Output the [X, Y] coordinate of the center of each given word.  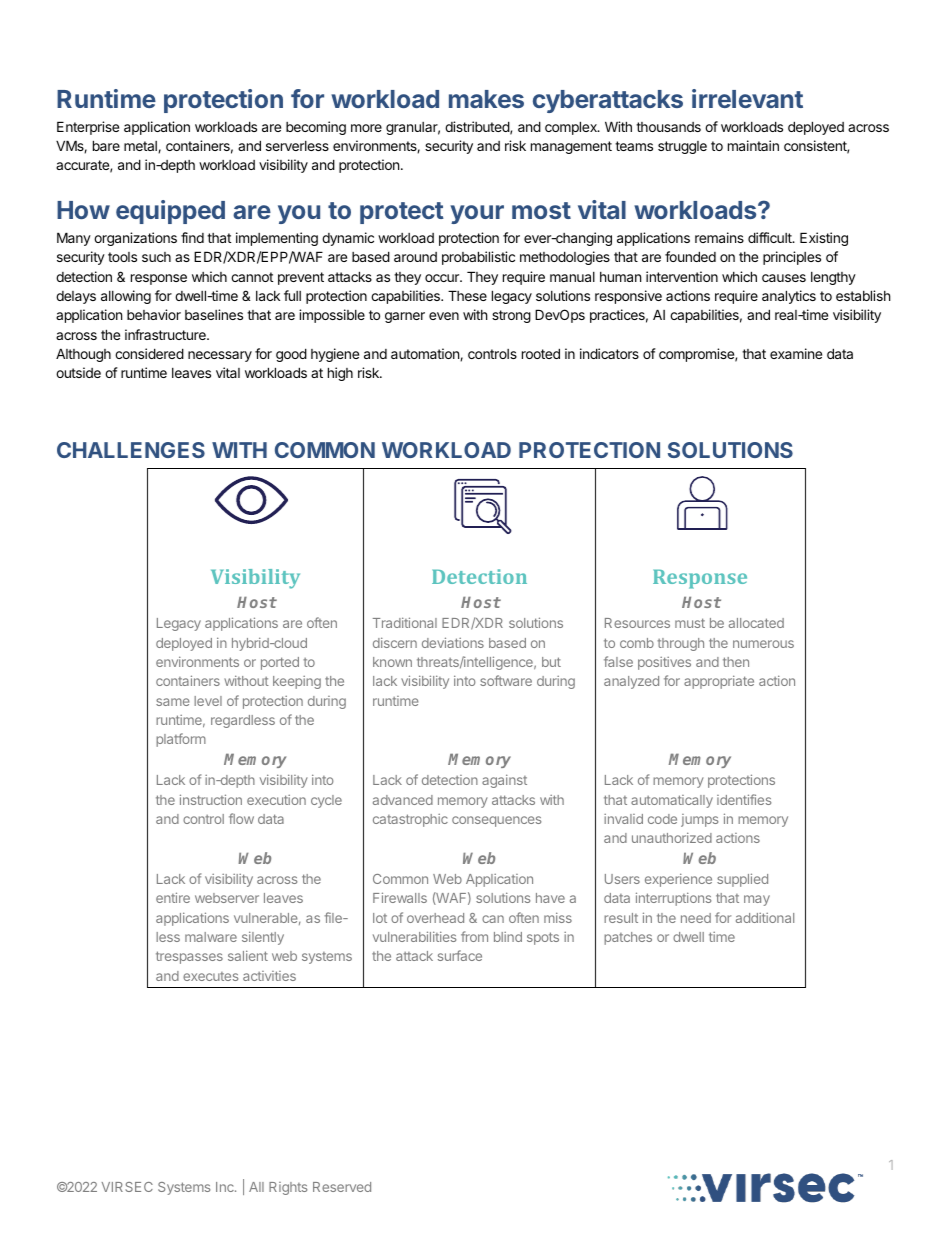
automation [426, 354]
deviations [453, 642]
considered [149, 353]
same [173, 702]
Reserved [342, 1187]
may [757, 900]
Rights [288, 1188]
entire [173, 897]
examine [796, 353]
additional [765, 918]
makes [486, 99]
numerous [763, 644]
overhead [435, 918]
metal [141, 147]
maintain [753, 145]
